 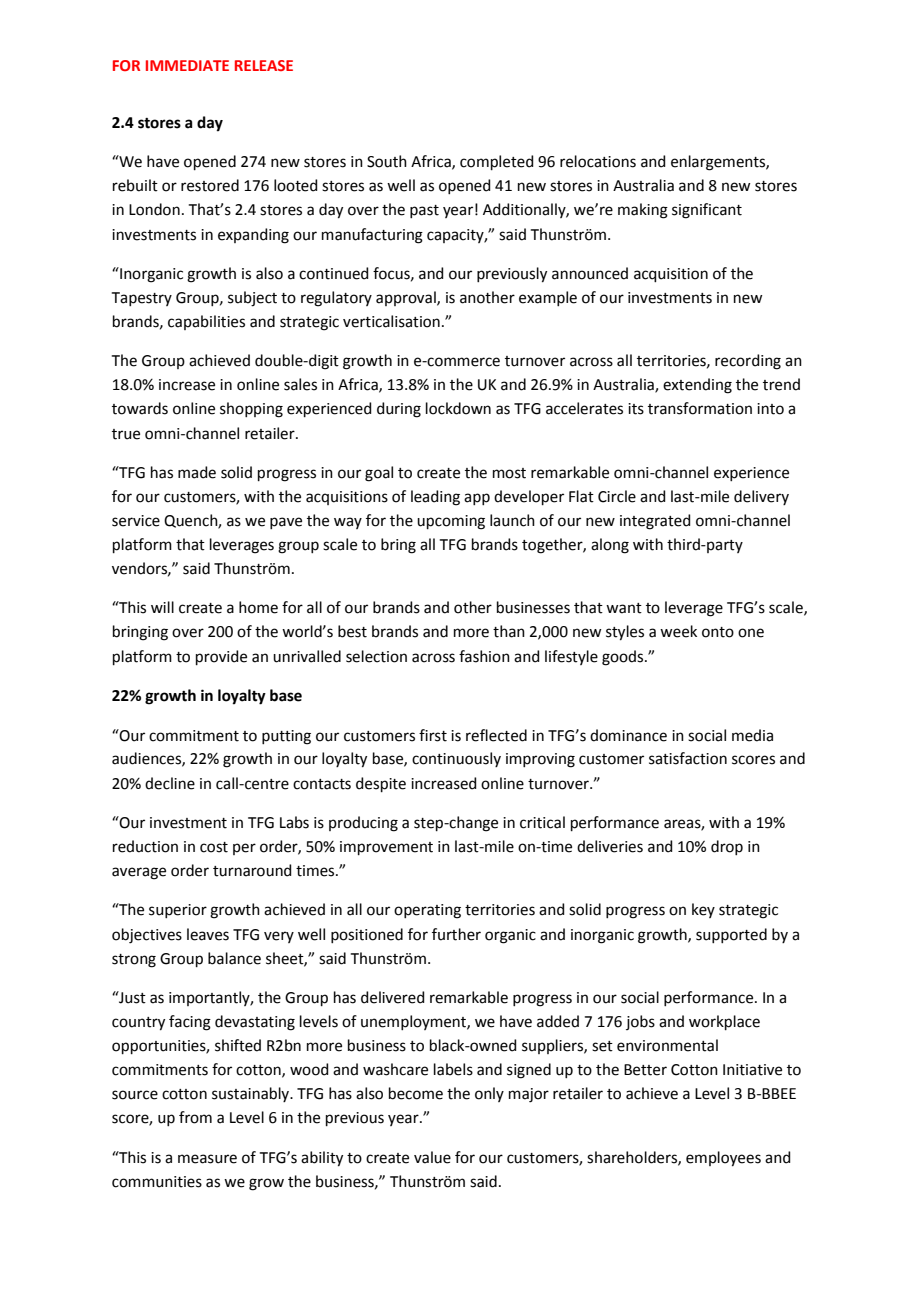 I want to click on lockdown, so click(x=458, y=408).
